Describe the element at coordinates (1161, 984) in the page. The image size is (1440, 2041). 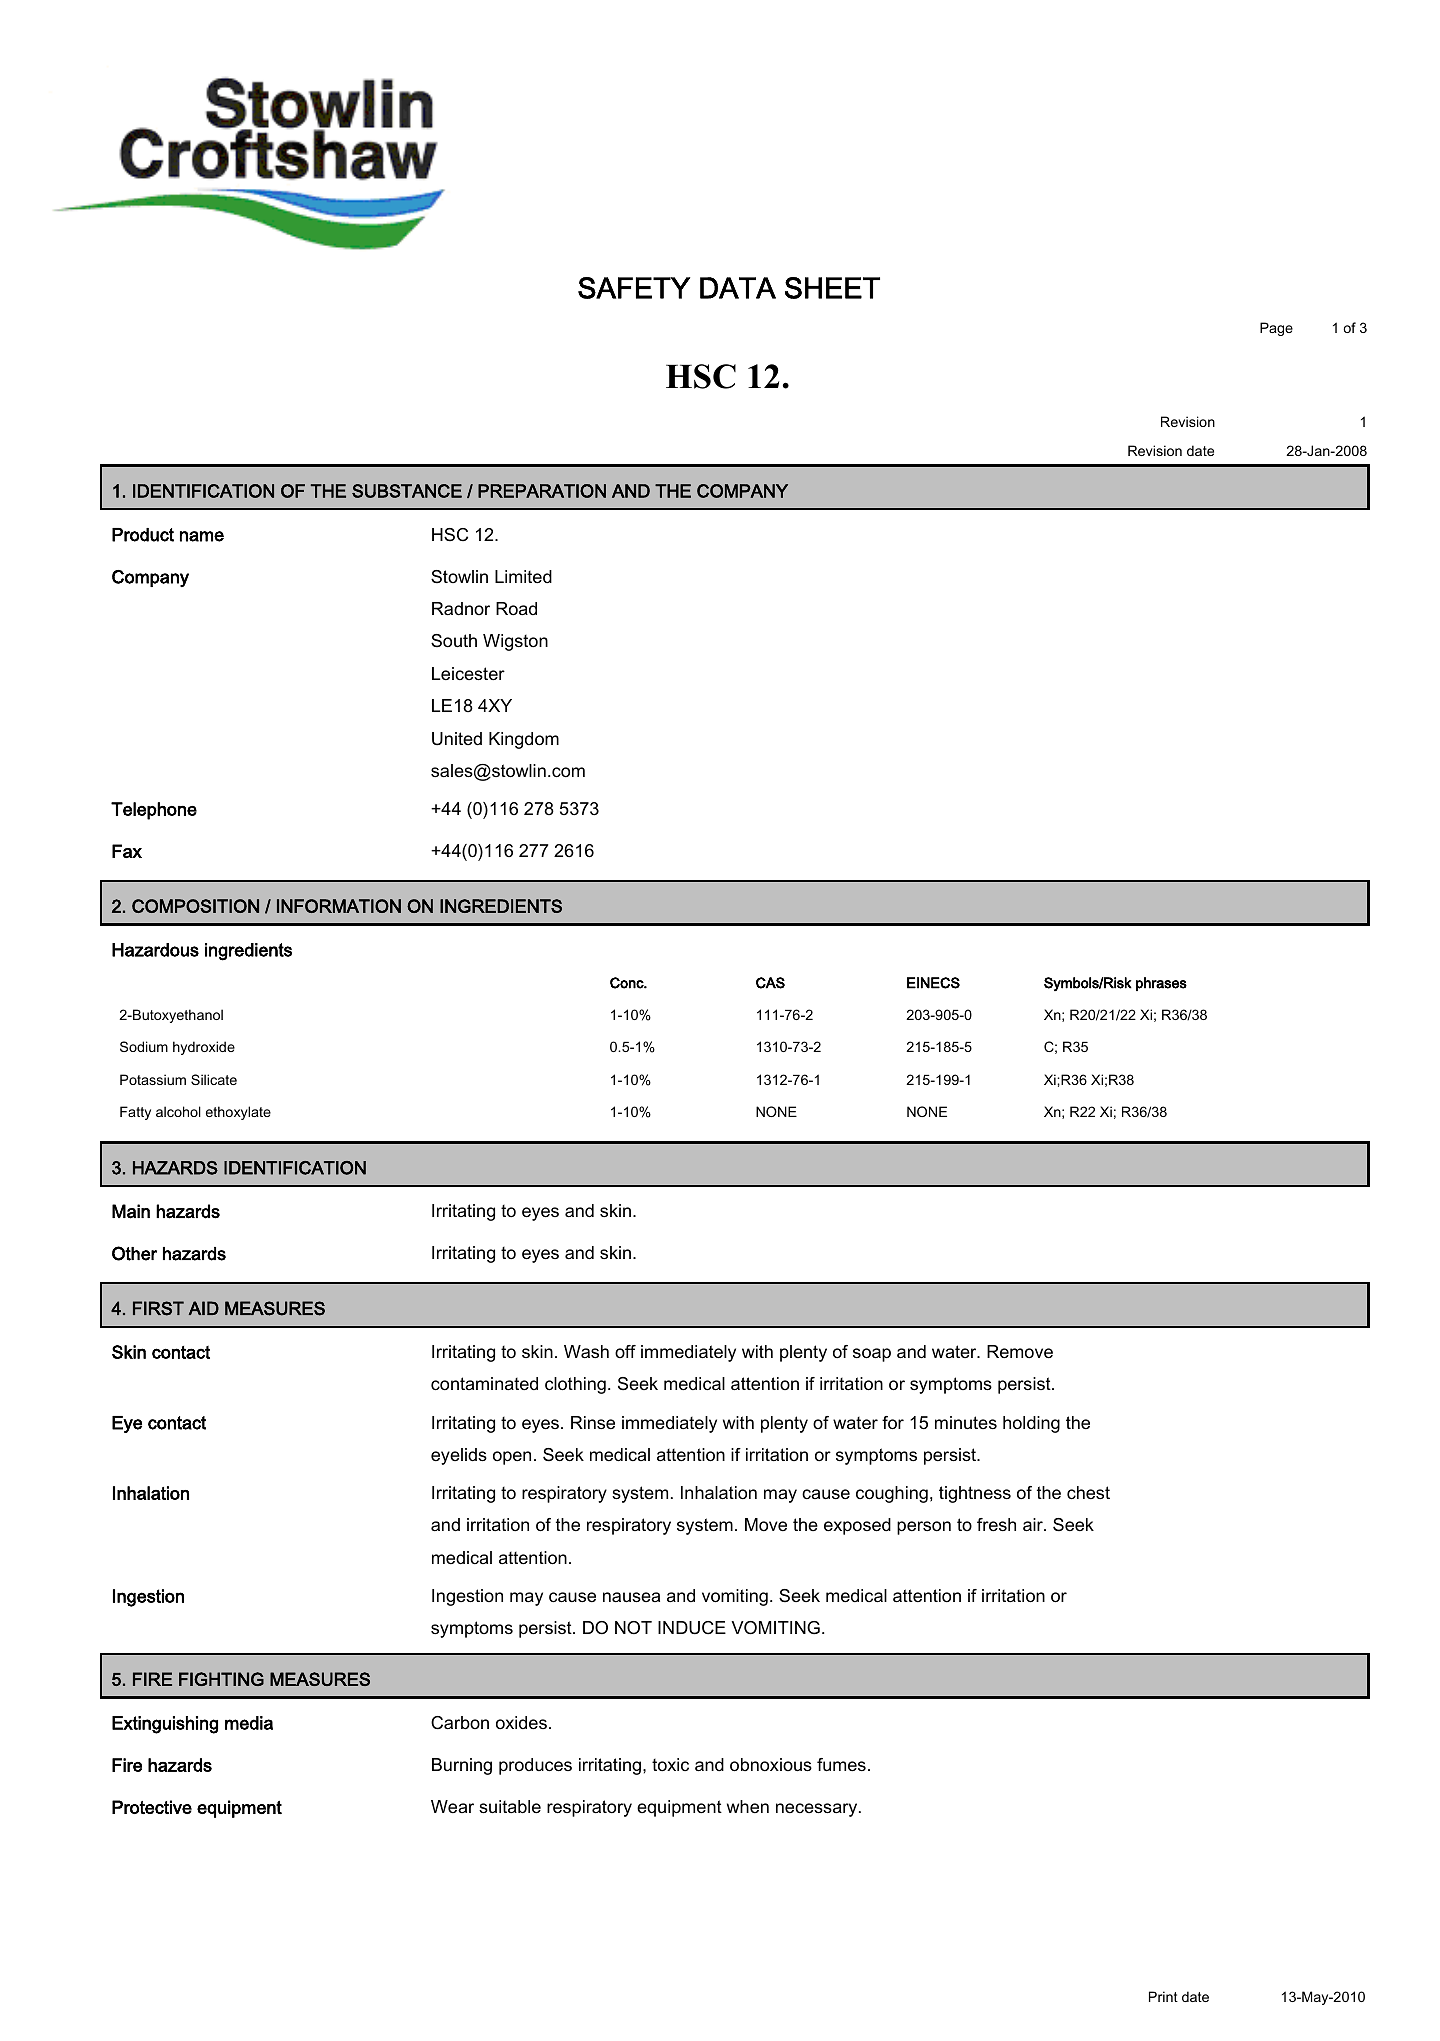
I see `phrases` at that location.
